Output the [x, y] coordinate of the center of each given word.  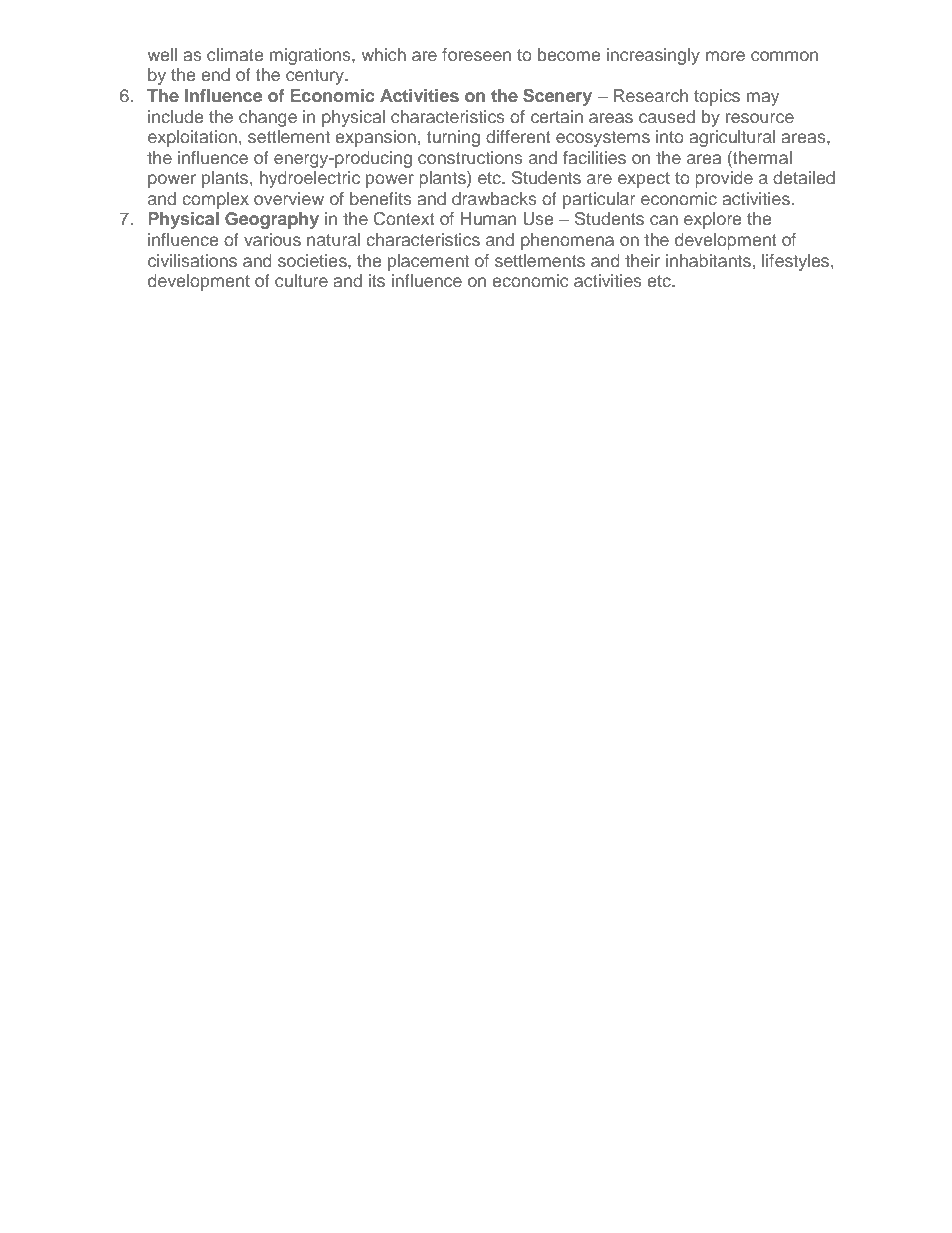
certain [557, 116]
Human [488, 218]
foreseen [476, 54]
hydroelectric [310, 179]
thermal [761, 159]
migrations [311, 56]
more [725, 56]
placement [428, 262]
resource [760, 118]
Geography [272, 220]
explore [712, 220]
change [268, 118]
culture [301, 280]
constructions [470, 157]
